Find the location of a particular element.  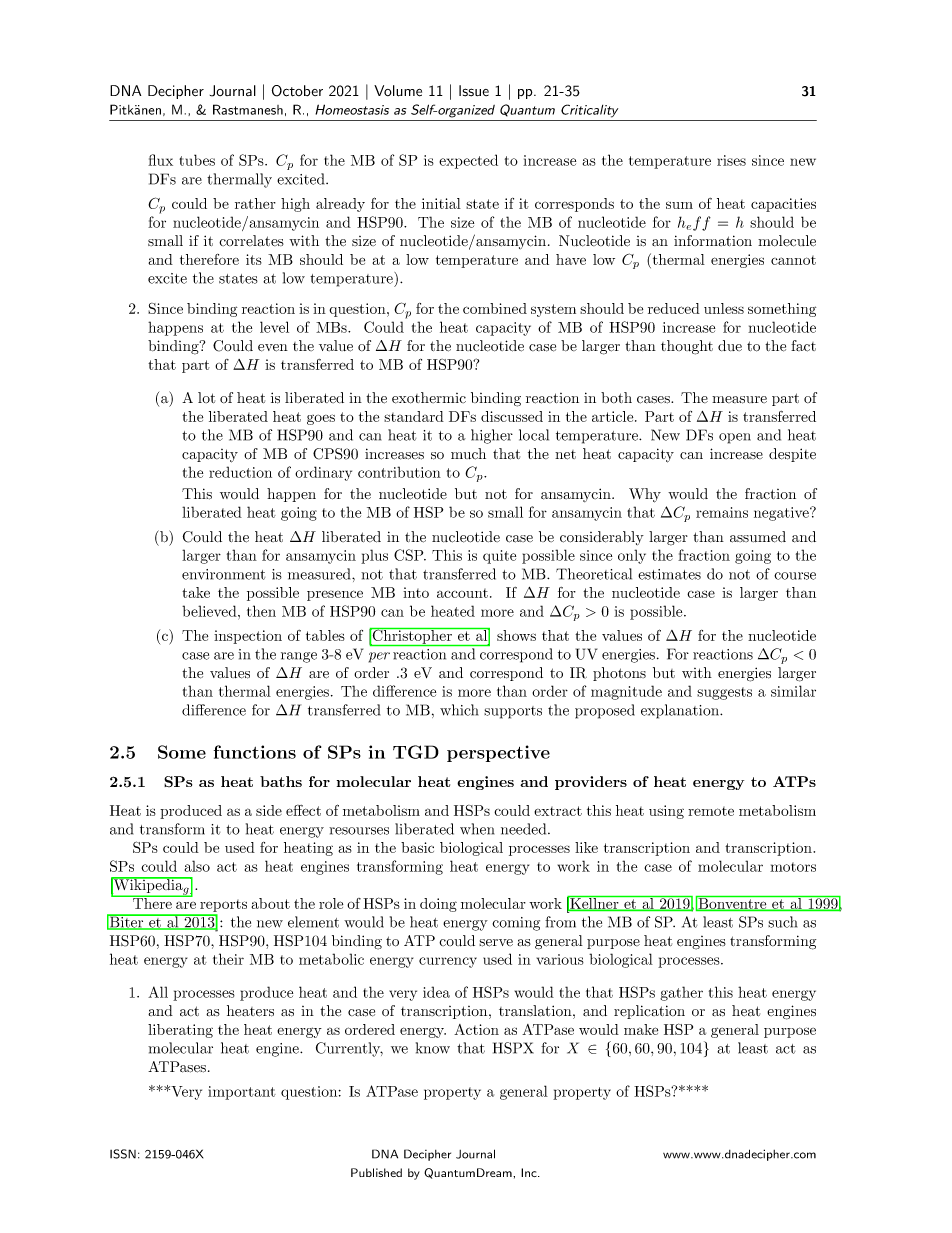

tubes is located at coordinates (197, 160).
